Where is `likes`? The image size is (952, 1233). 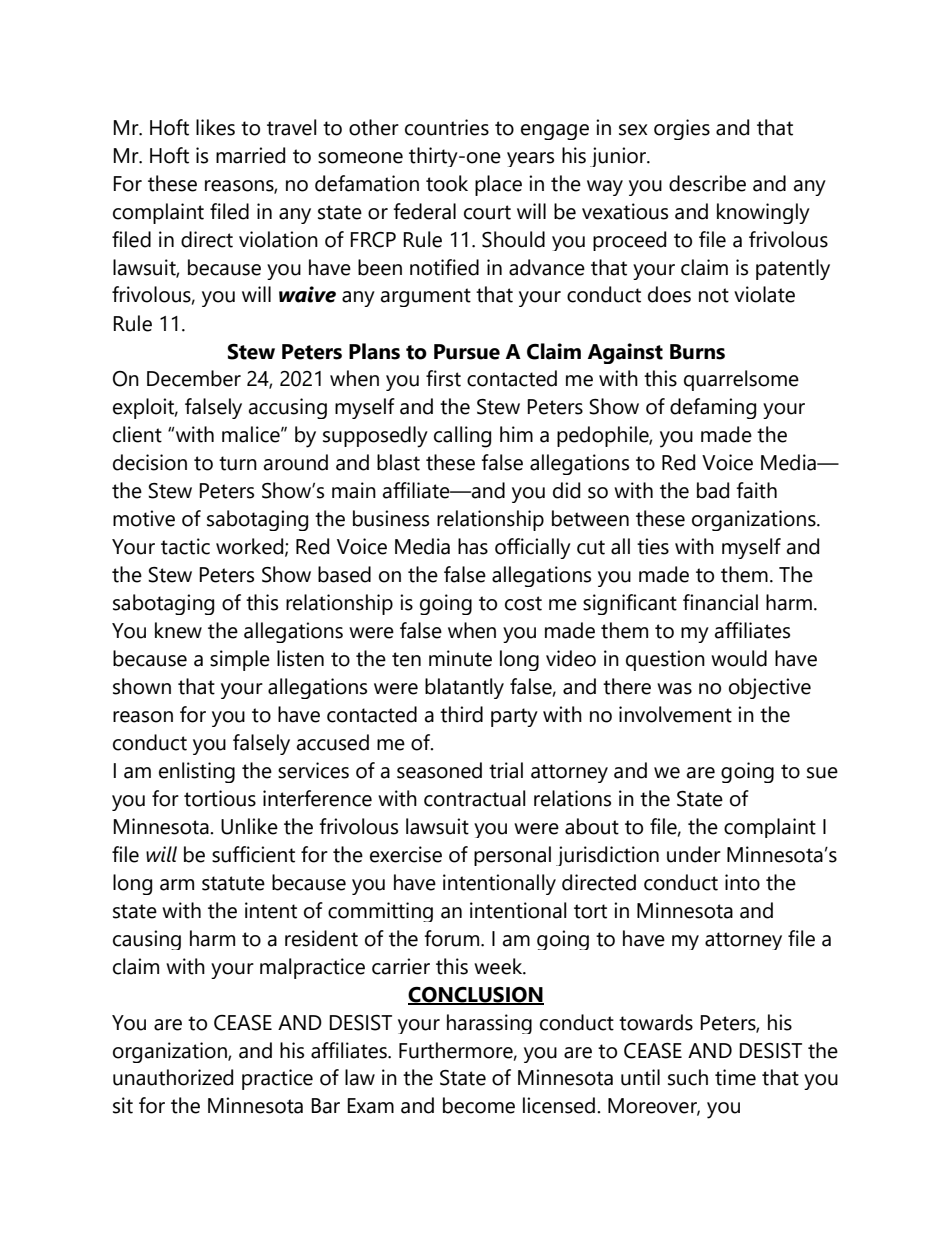
likes is located at coordinates (215, 127).
